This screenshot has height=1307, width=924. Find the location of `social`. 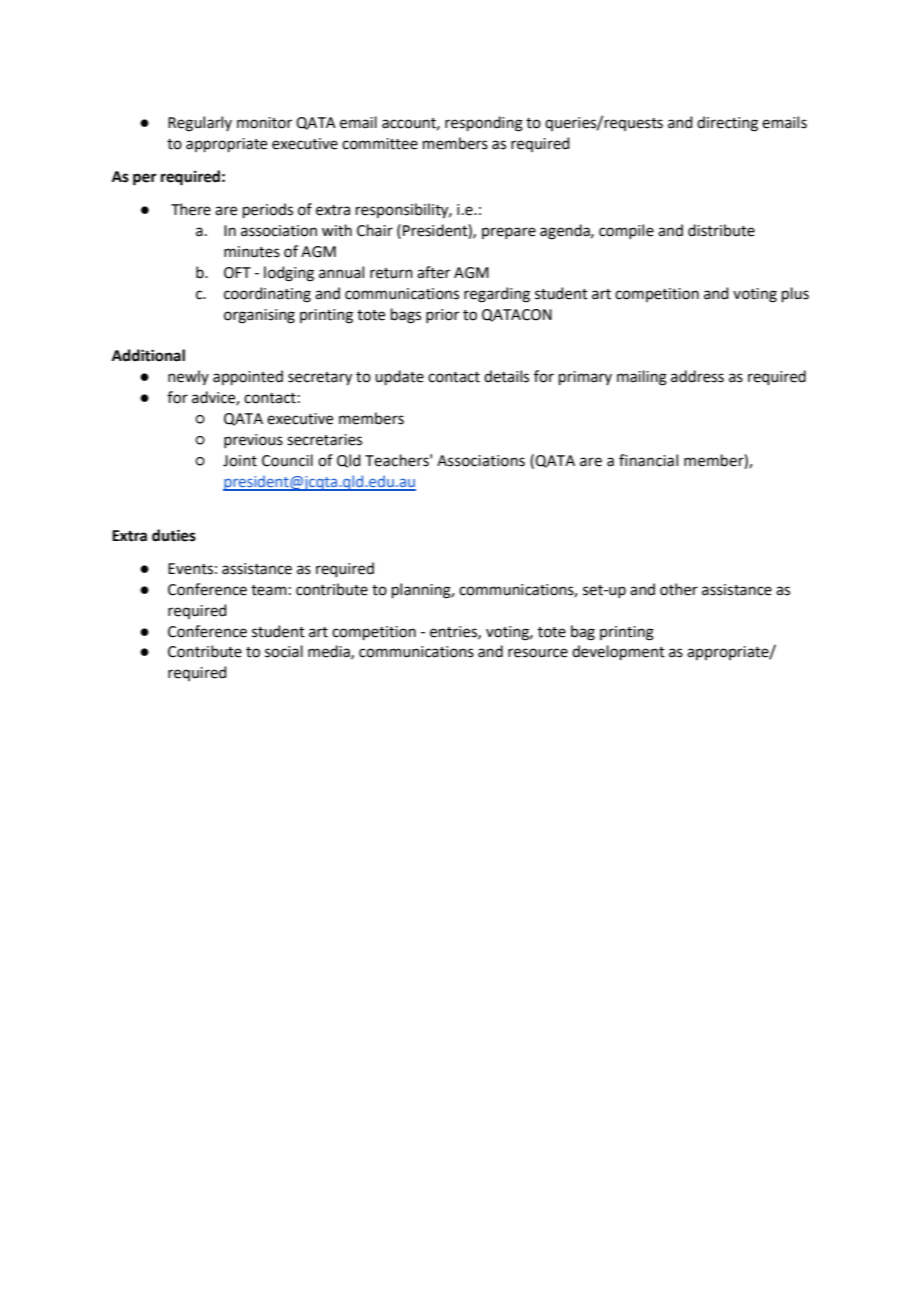

social is located at coordinates (284, 651).
